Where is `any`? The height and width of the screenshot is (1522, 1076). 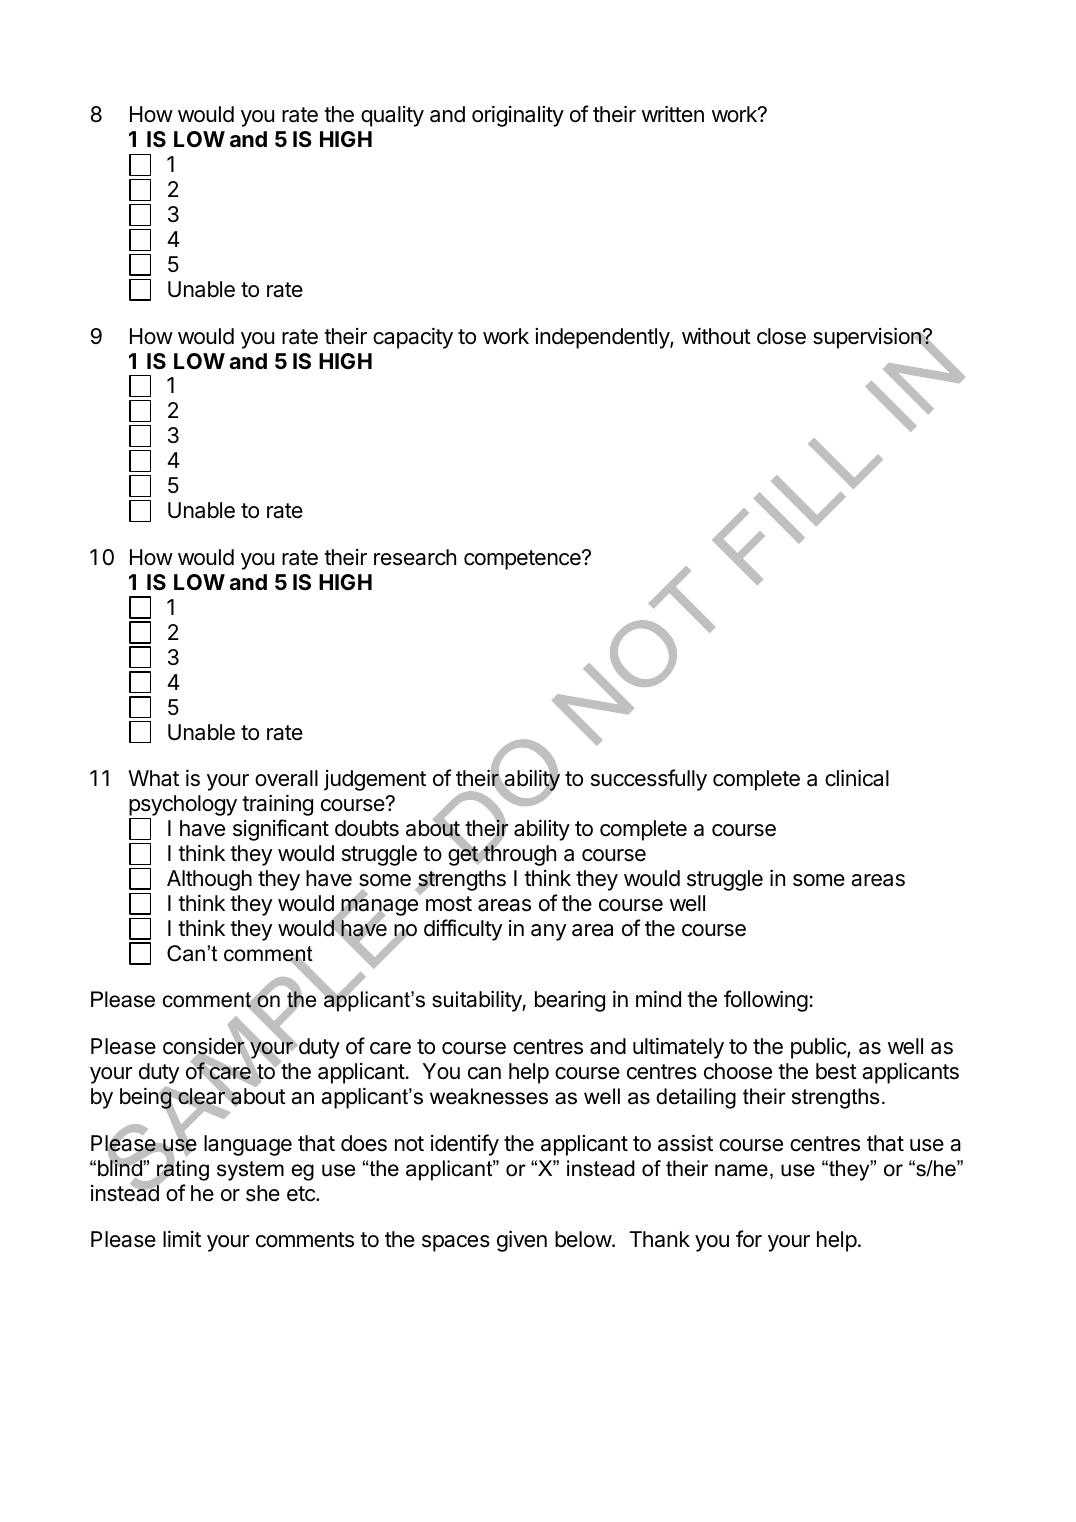 any is located at coordinates (548, 932).
